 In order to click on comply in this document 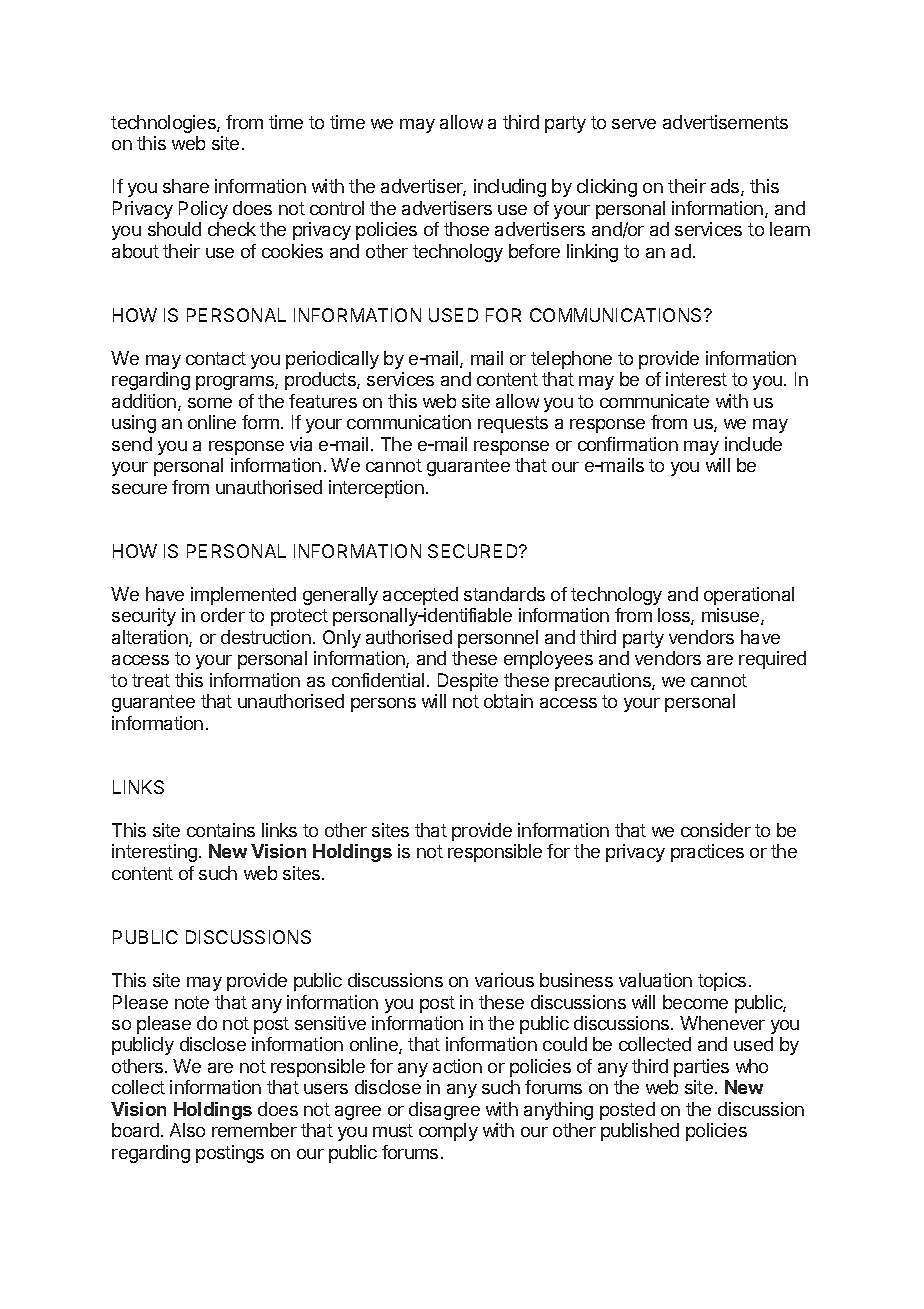, I will do `click(448, 1132)`.
